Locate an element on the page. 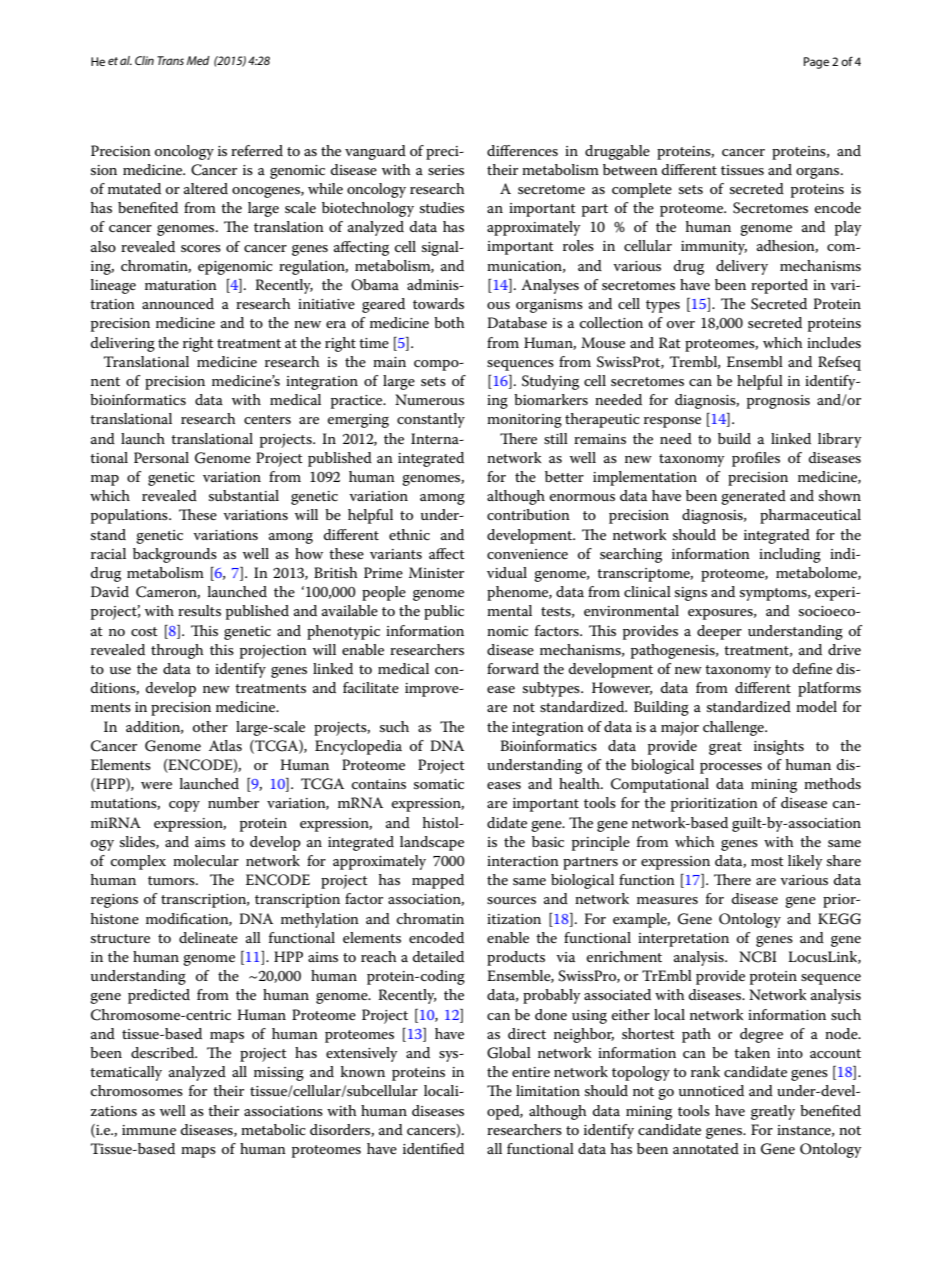 The height and width of the document is (1270, 952). pharmaceutical is located at coordinates (810, 516).
